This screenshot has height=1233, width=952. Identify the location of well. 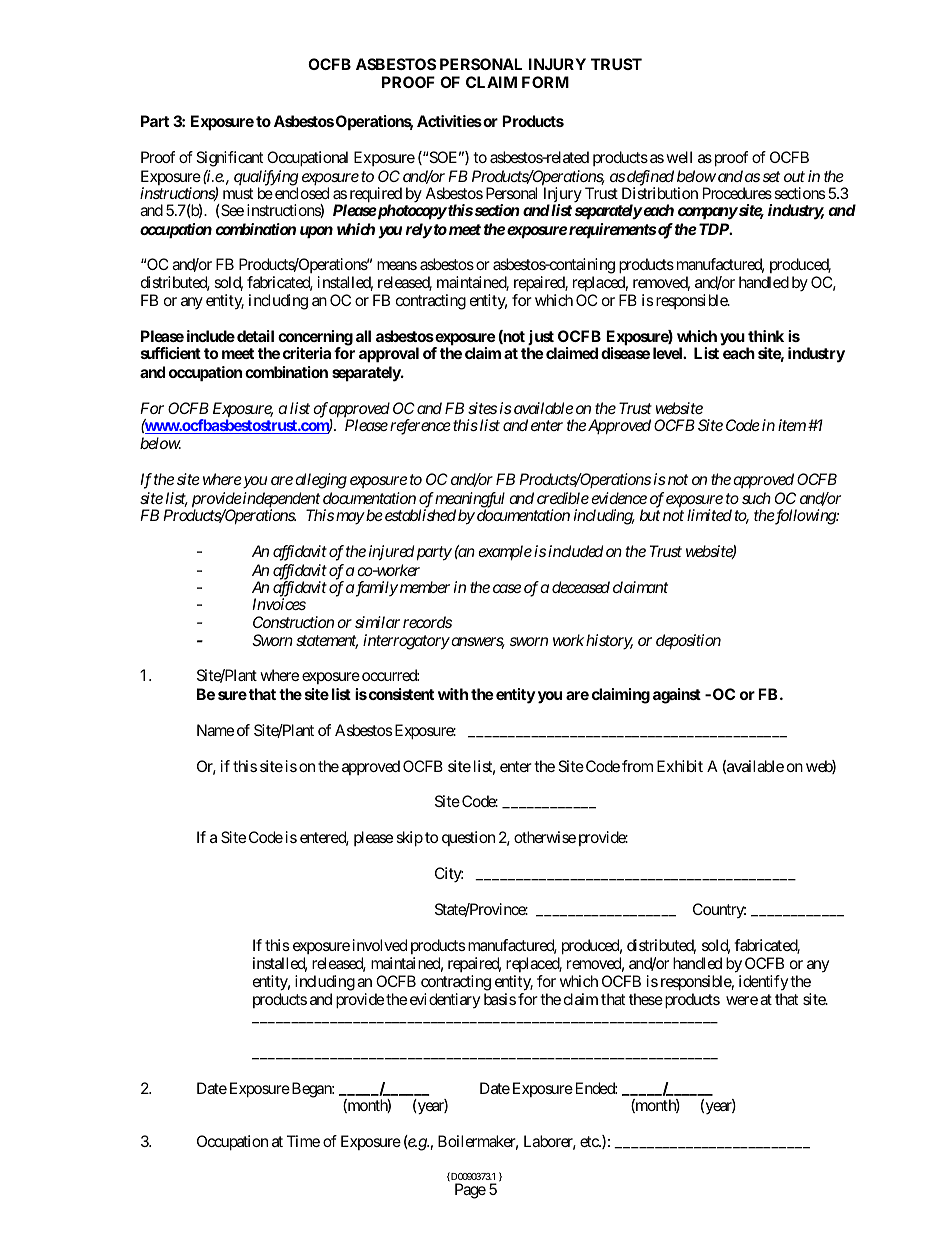
(679, 157).
